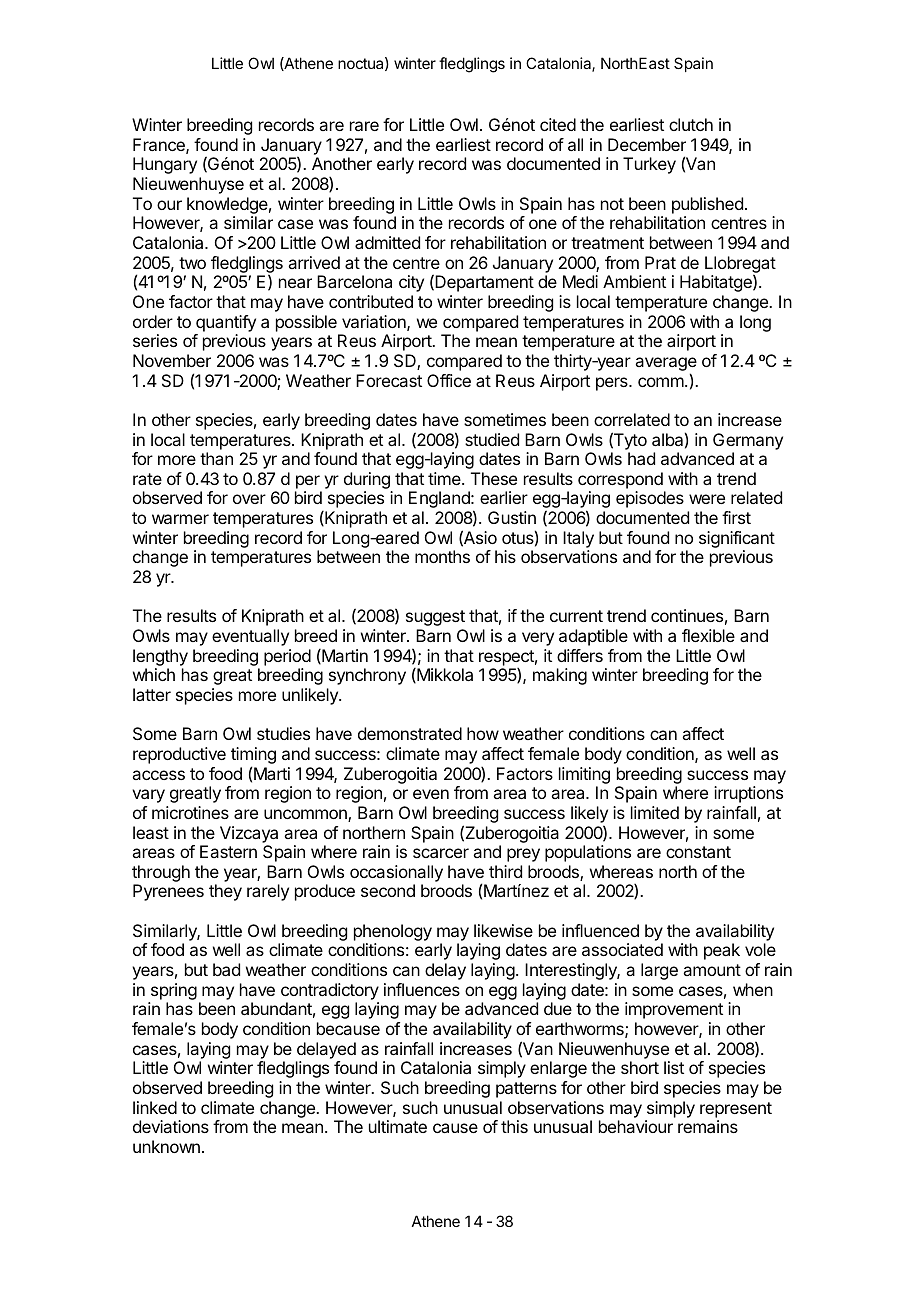  I want to click on suggest, so click(435, 618).
